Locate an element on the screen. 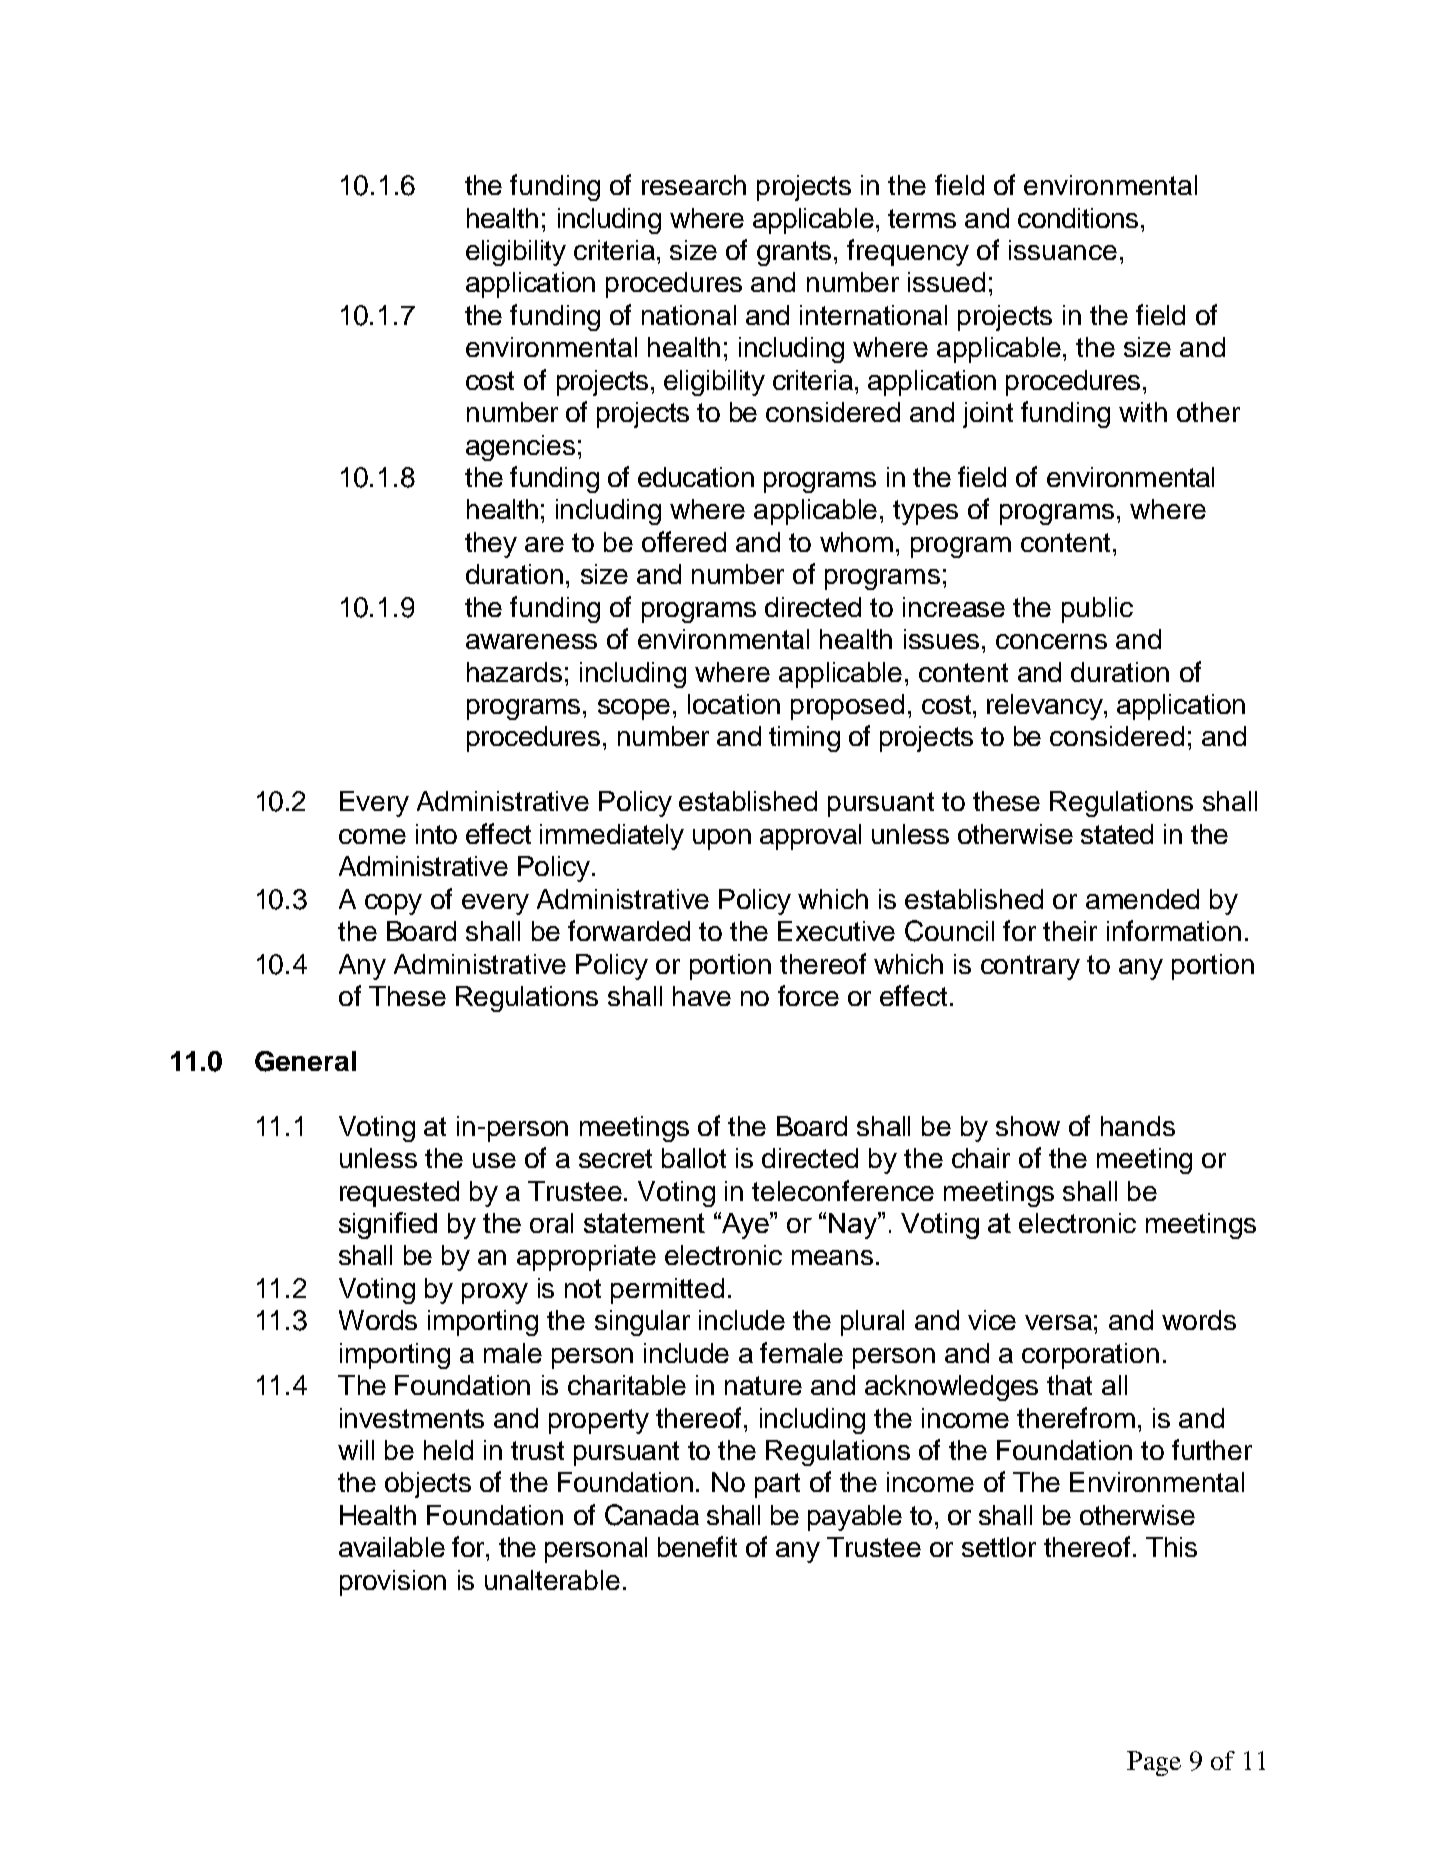  hazards is located at coordinates (514, 672).
